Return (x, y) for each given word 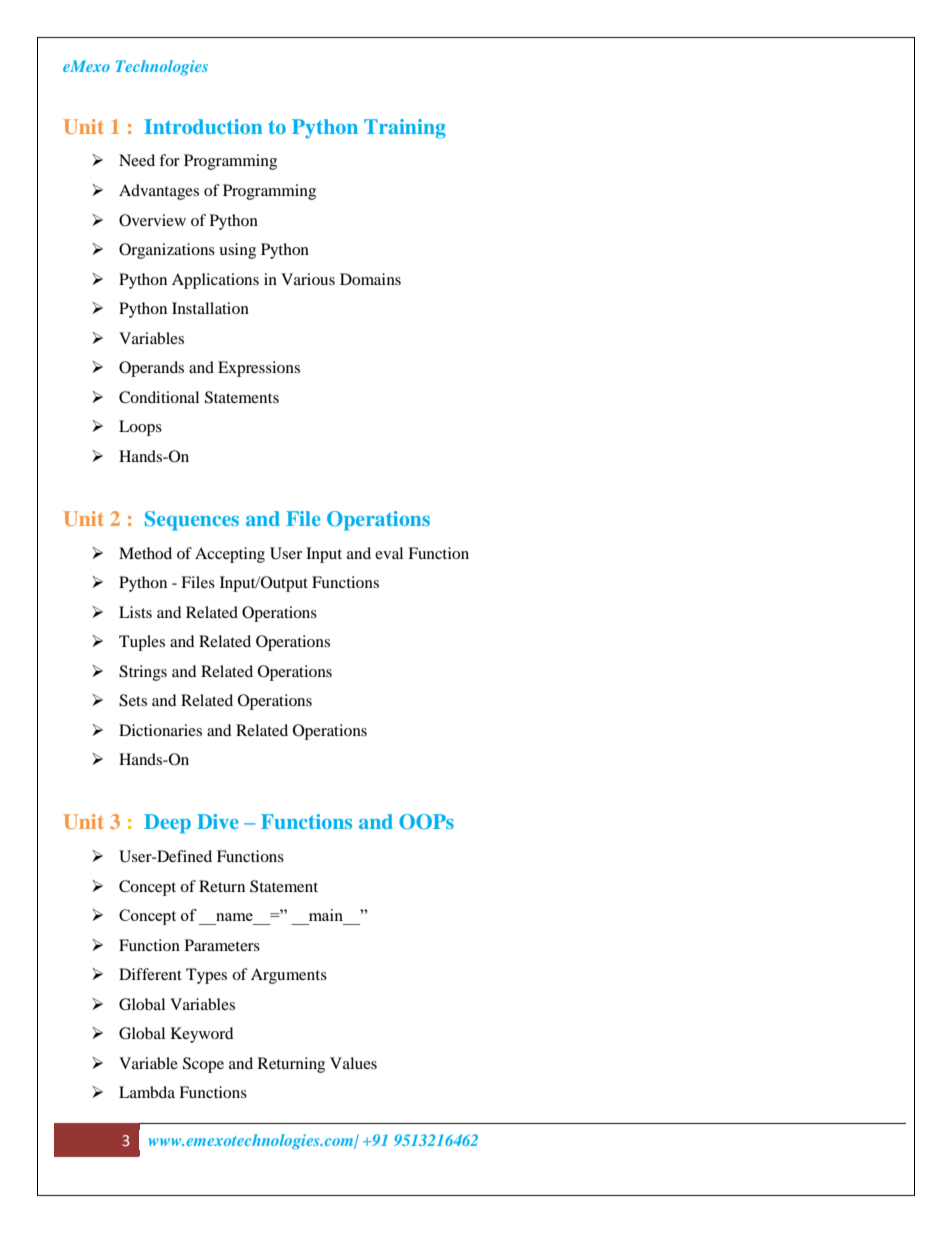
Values (353, 1063)
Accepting (230, 555)
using (237, 251)
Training (405, 129)
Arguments (289, 976)
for (169, 160)
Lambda (147, 1092)
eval (389, 553)
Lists (135, 612)
